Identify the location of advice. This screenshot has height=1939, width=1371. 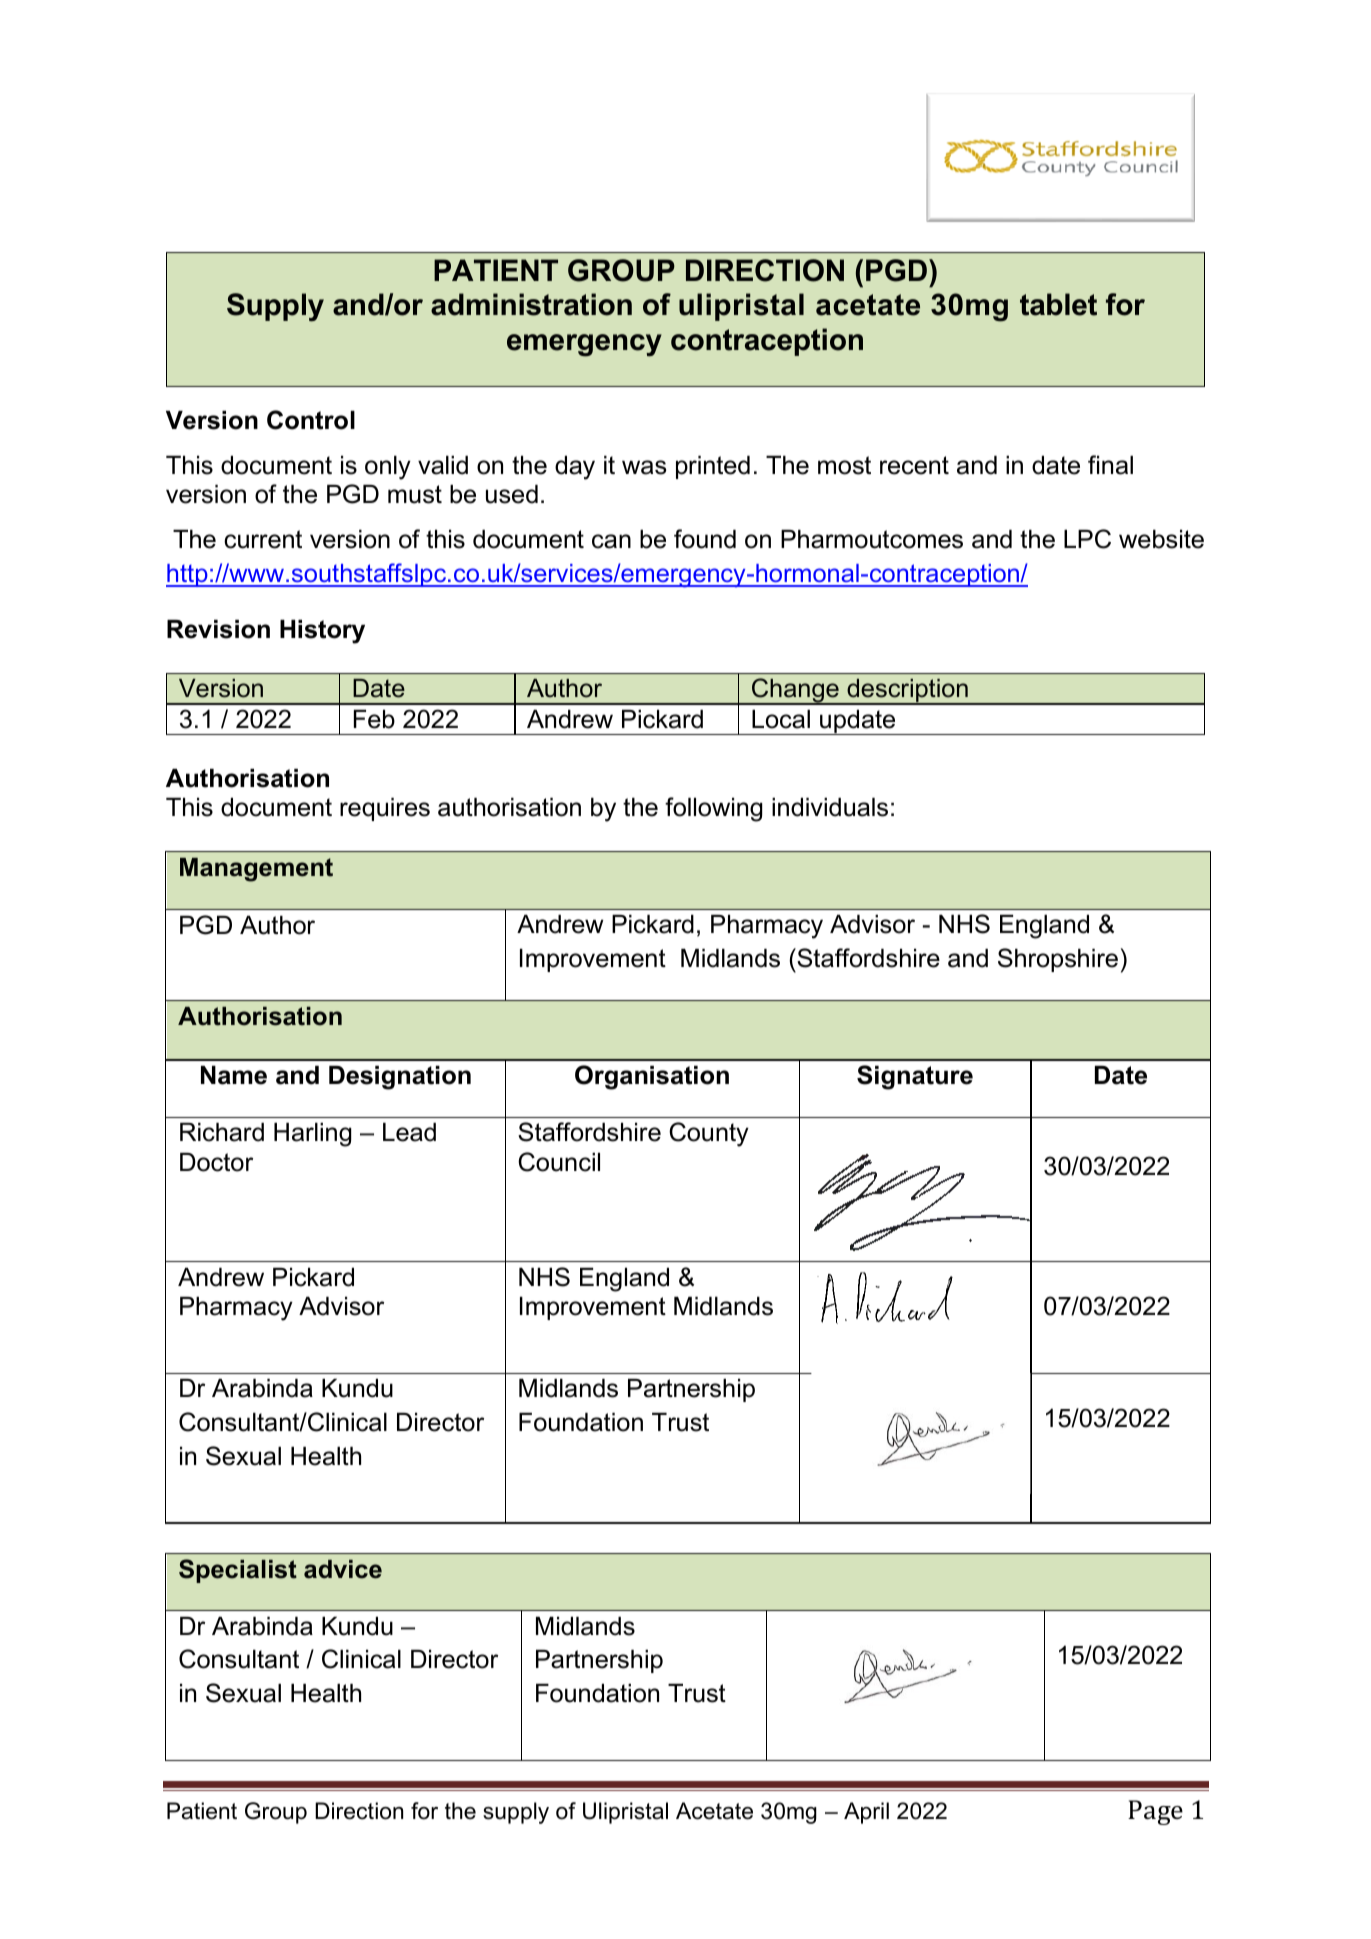
(343, 1569).
